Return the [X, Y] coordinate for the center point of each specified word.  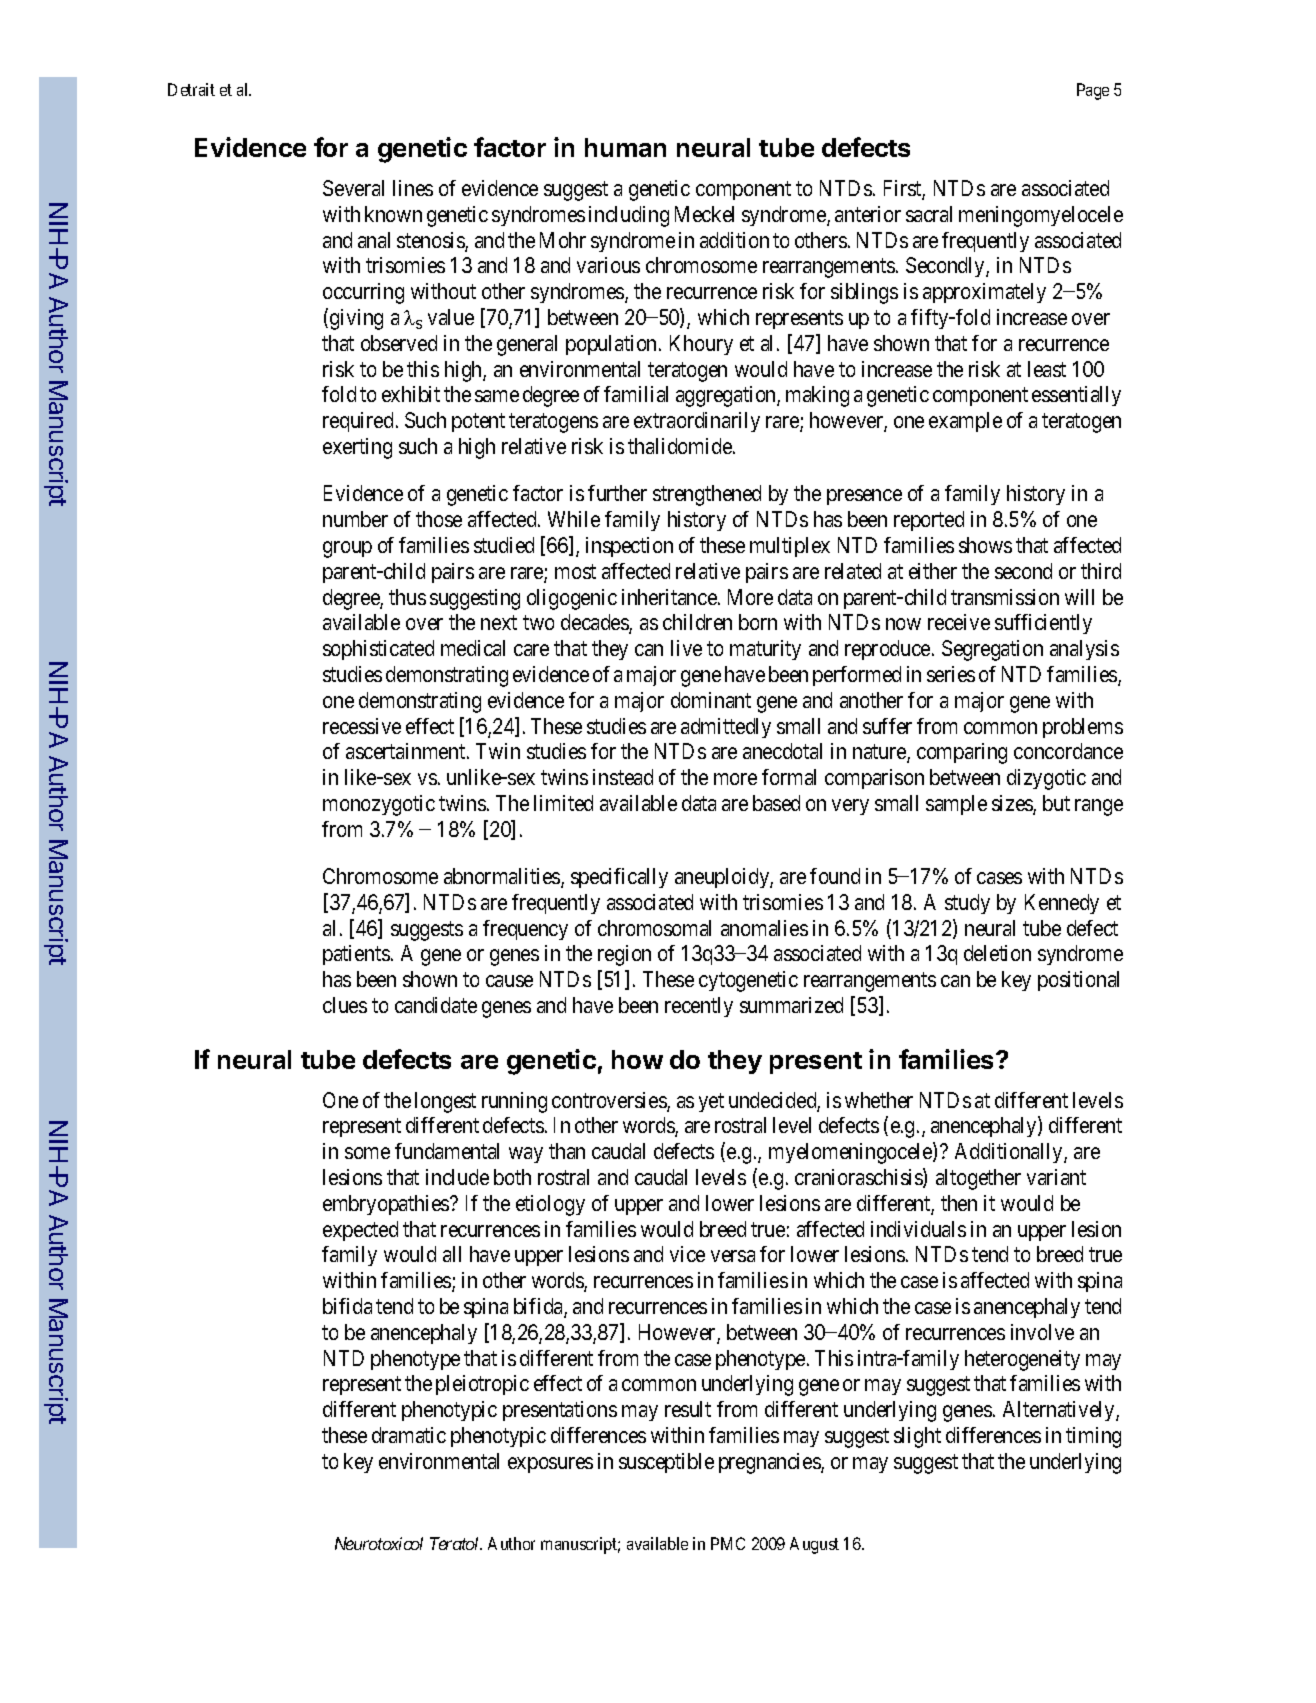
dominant [711, 700]
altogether [978, 1179]
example [965, 422]
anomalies [764, 928]
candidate [436, 1005]
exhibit [411, 394]
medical [473, 648]
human [625, 147]
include [457, 1177]
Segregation [992, 650]
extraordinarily [697, 422]
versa [733, 1256]
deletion [997, 953]
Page [1093, 91]
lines [413, 188]
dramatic [409, 1435]
